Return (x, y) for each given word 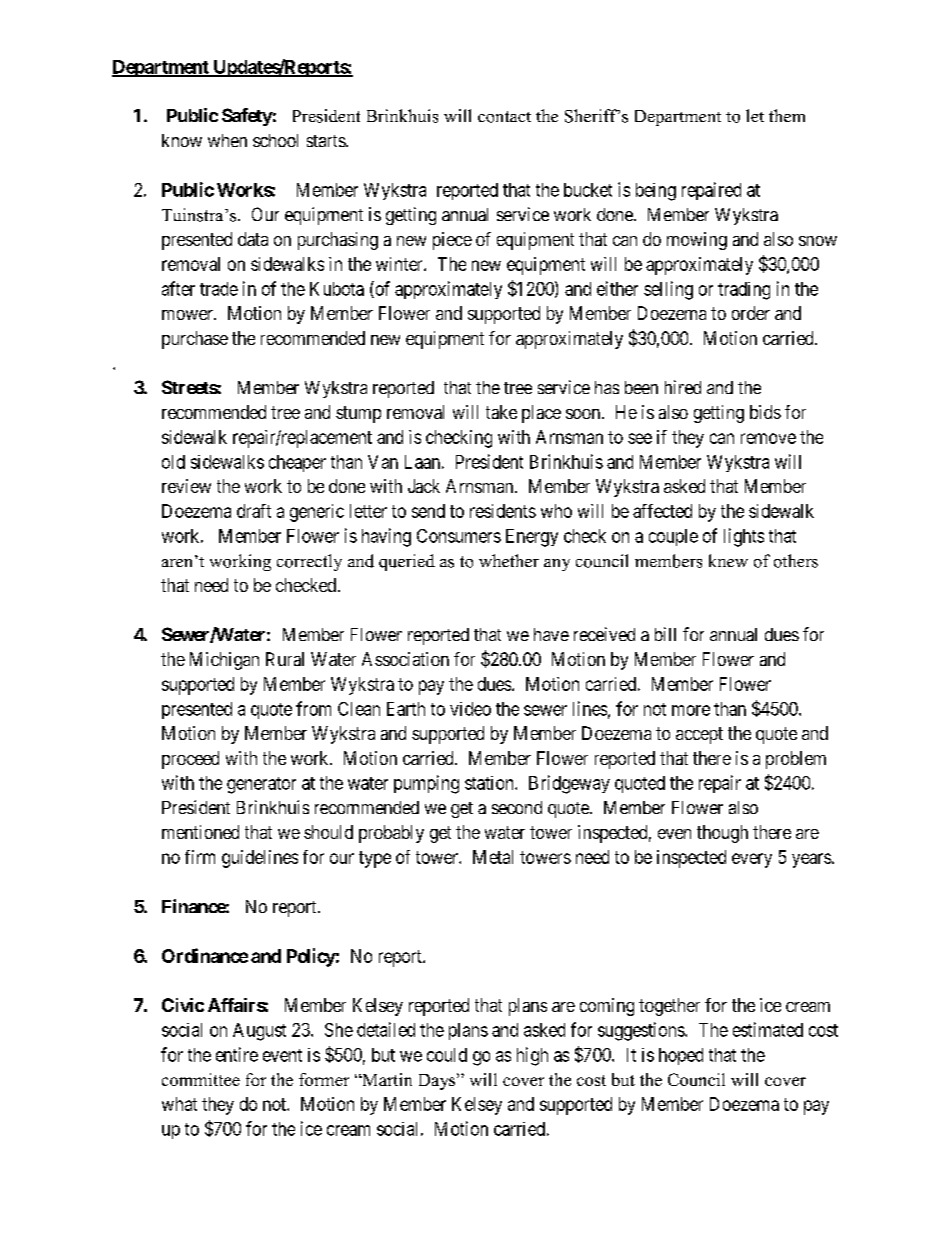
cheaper (297, 463)
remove (768, 438)
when (227, 140)
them (787, 115)
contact (504, 117)
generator (261, 785)
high (532, 1056)
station (490, 783)
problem (796, 760)
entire (237, 1054)
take (501, 412)
